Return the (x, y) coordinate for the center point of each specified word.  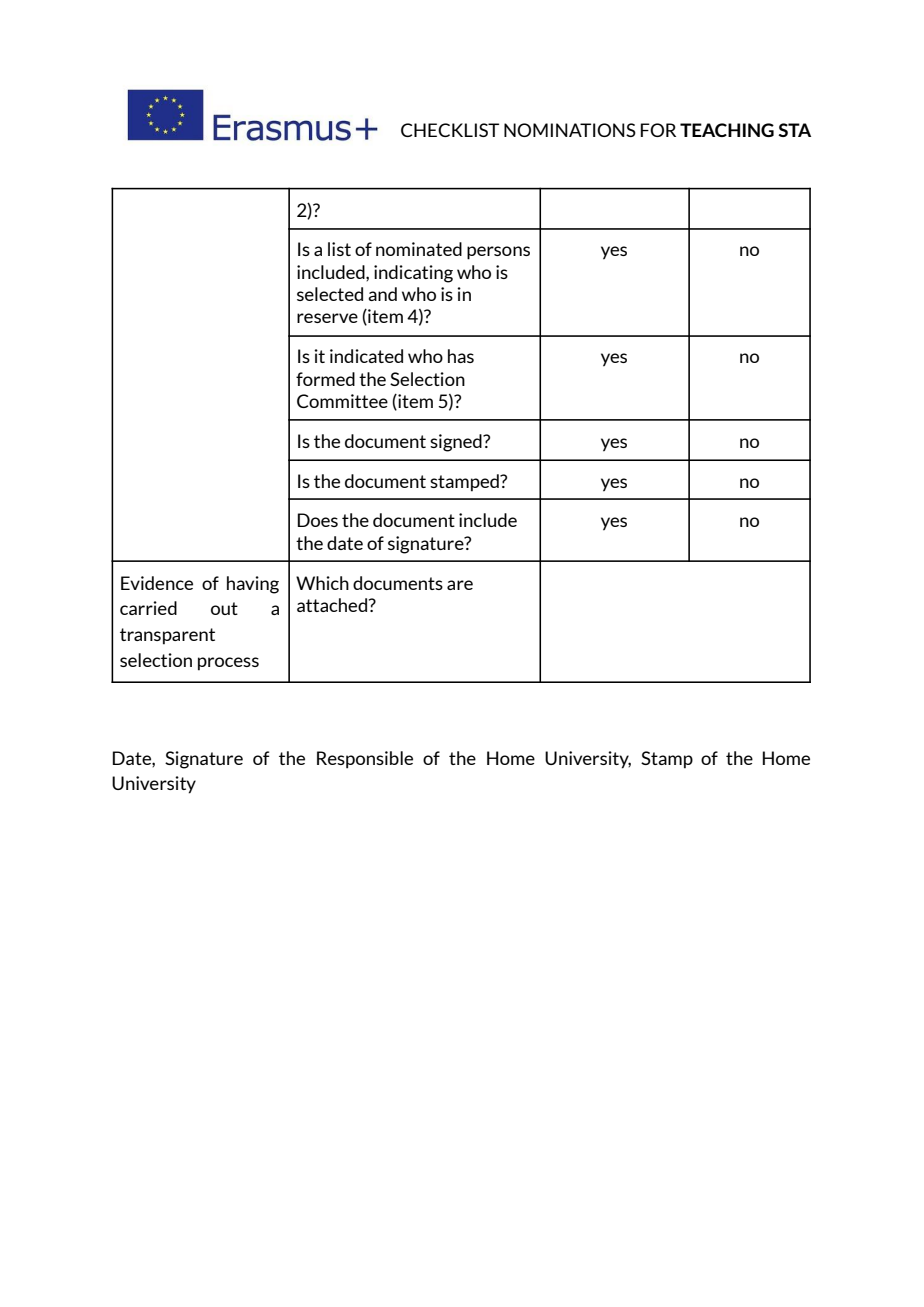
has (461, 356)
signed (457, 443)
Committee (342, 401)
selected (330, 294)
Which (322, 583)
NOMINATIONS (570, 130)
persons (498, 253)
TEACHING (727, 130)
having (253, 585)
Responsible (365, 760)
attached (332, 605)
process (228, 664)
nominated (419, 249)
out (224, 608)
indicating (413, 274)
